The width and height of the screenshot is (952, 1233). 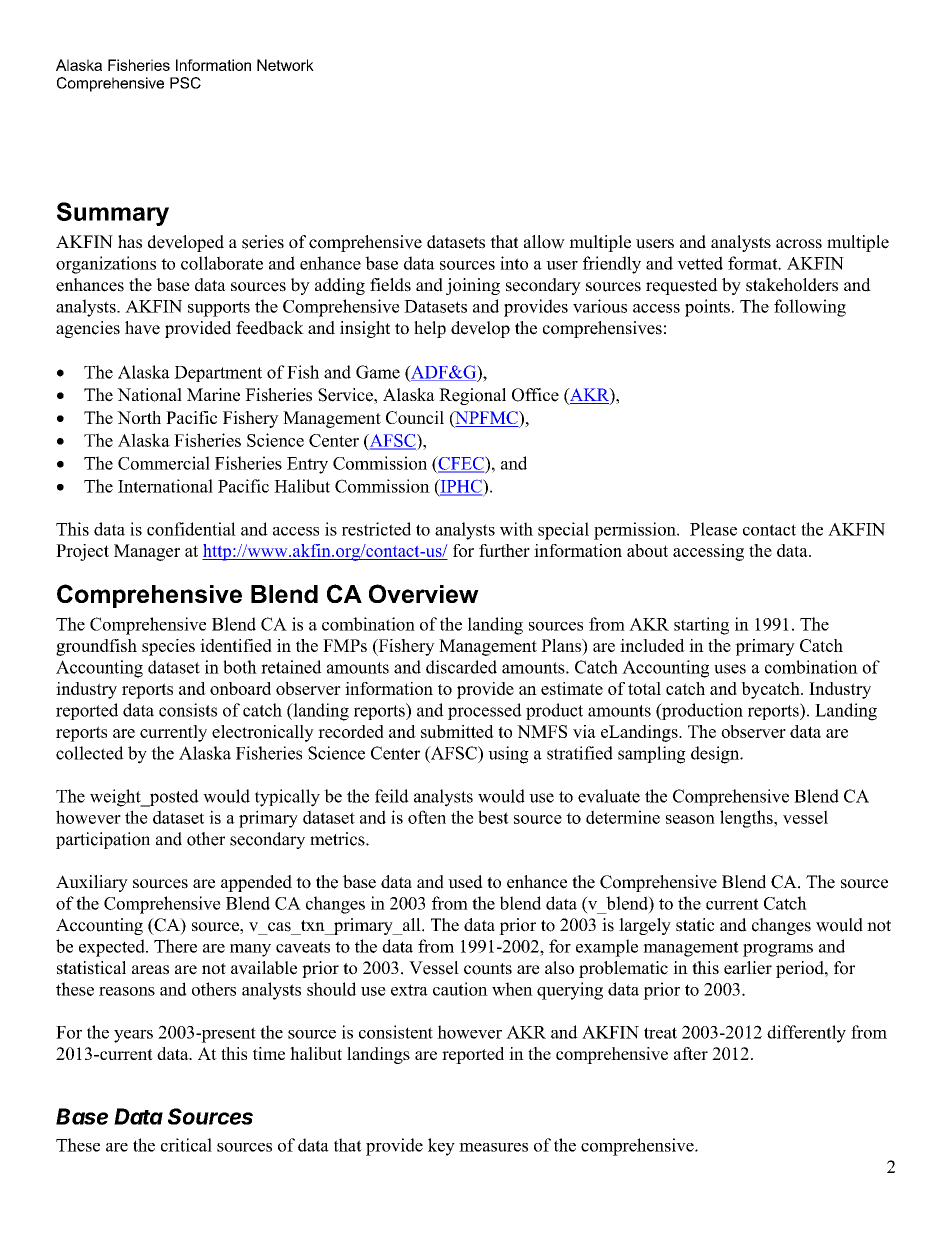 I want to click on PSC, so click(x=185, y=83).
